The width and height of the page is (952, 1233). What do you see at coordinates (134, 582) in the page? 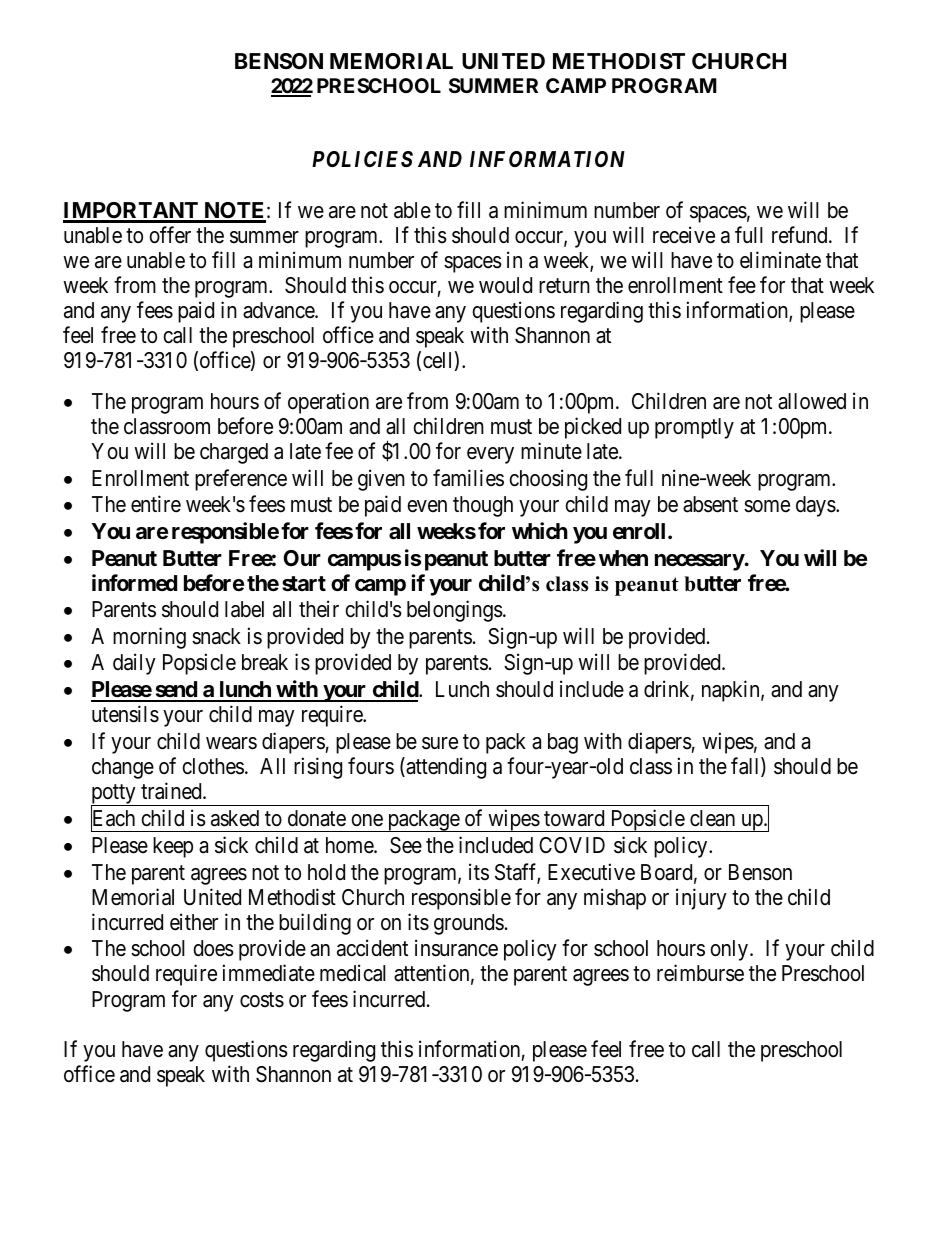
I see `informed` at bounding box center [134, 582].
